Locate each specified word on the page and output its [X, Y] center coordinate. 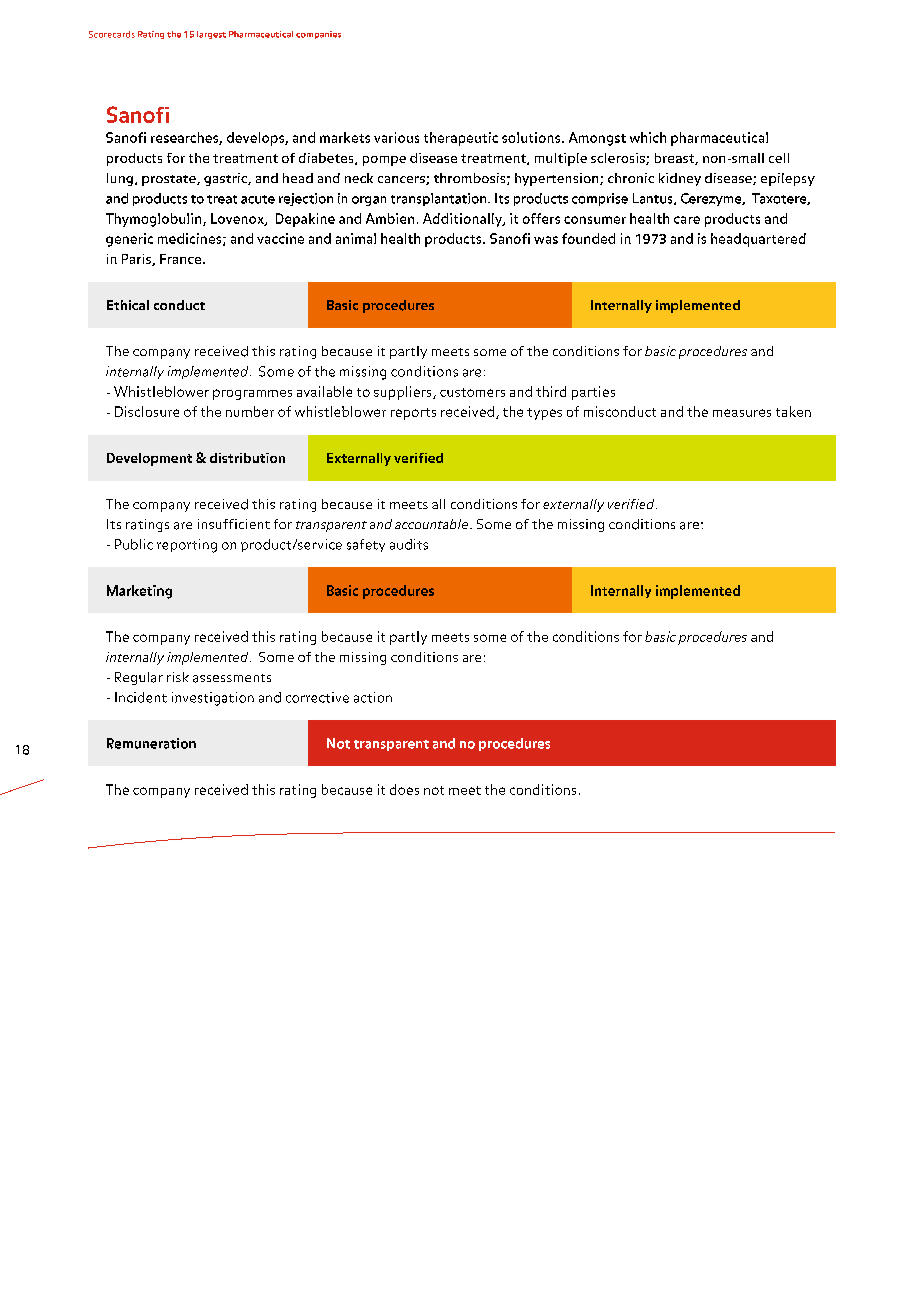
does [404, 789]
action [373, 697]
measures [742, 413]
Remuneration [151, 743]
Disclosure [147, 411]
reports [413, 414]
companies [318, 35]
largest [211, 35]
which [648, 137]
